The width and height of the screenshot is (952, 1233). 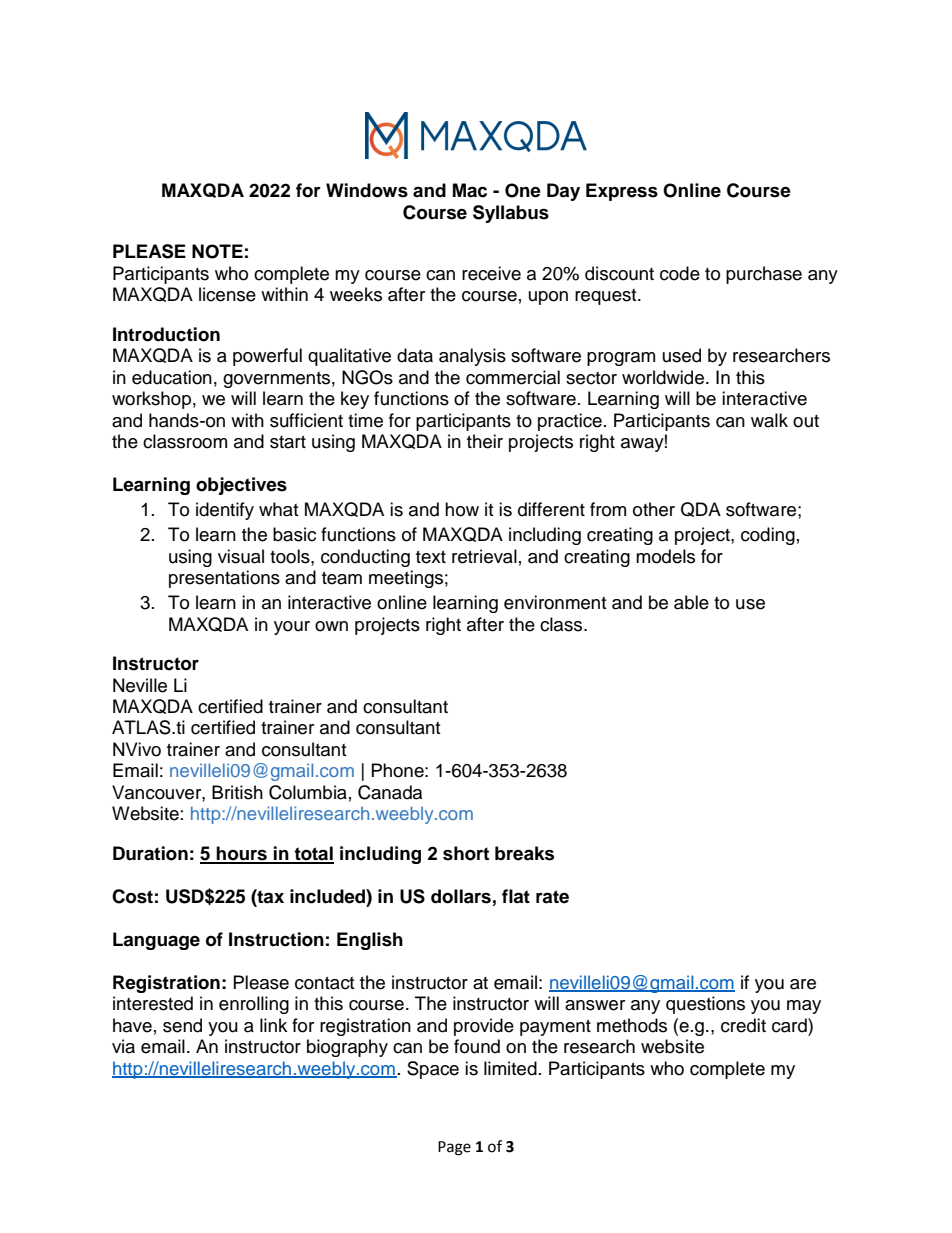 I want to click on British, so click(x=237, y=792).
